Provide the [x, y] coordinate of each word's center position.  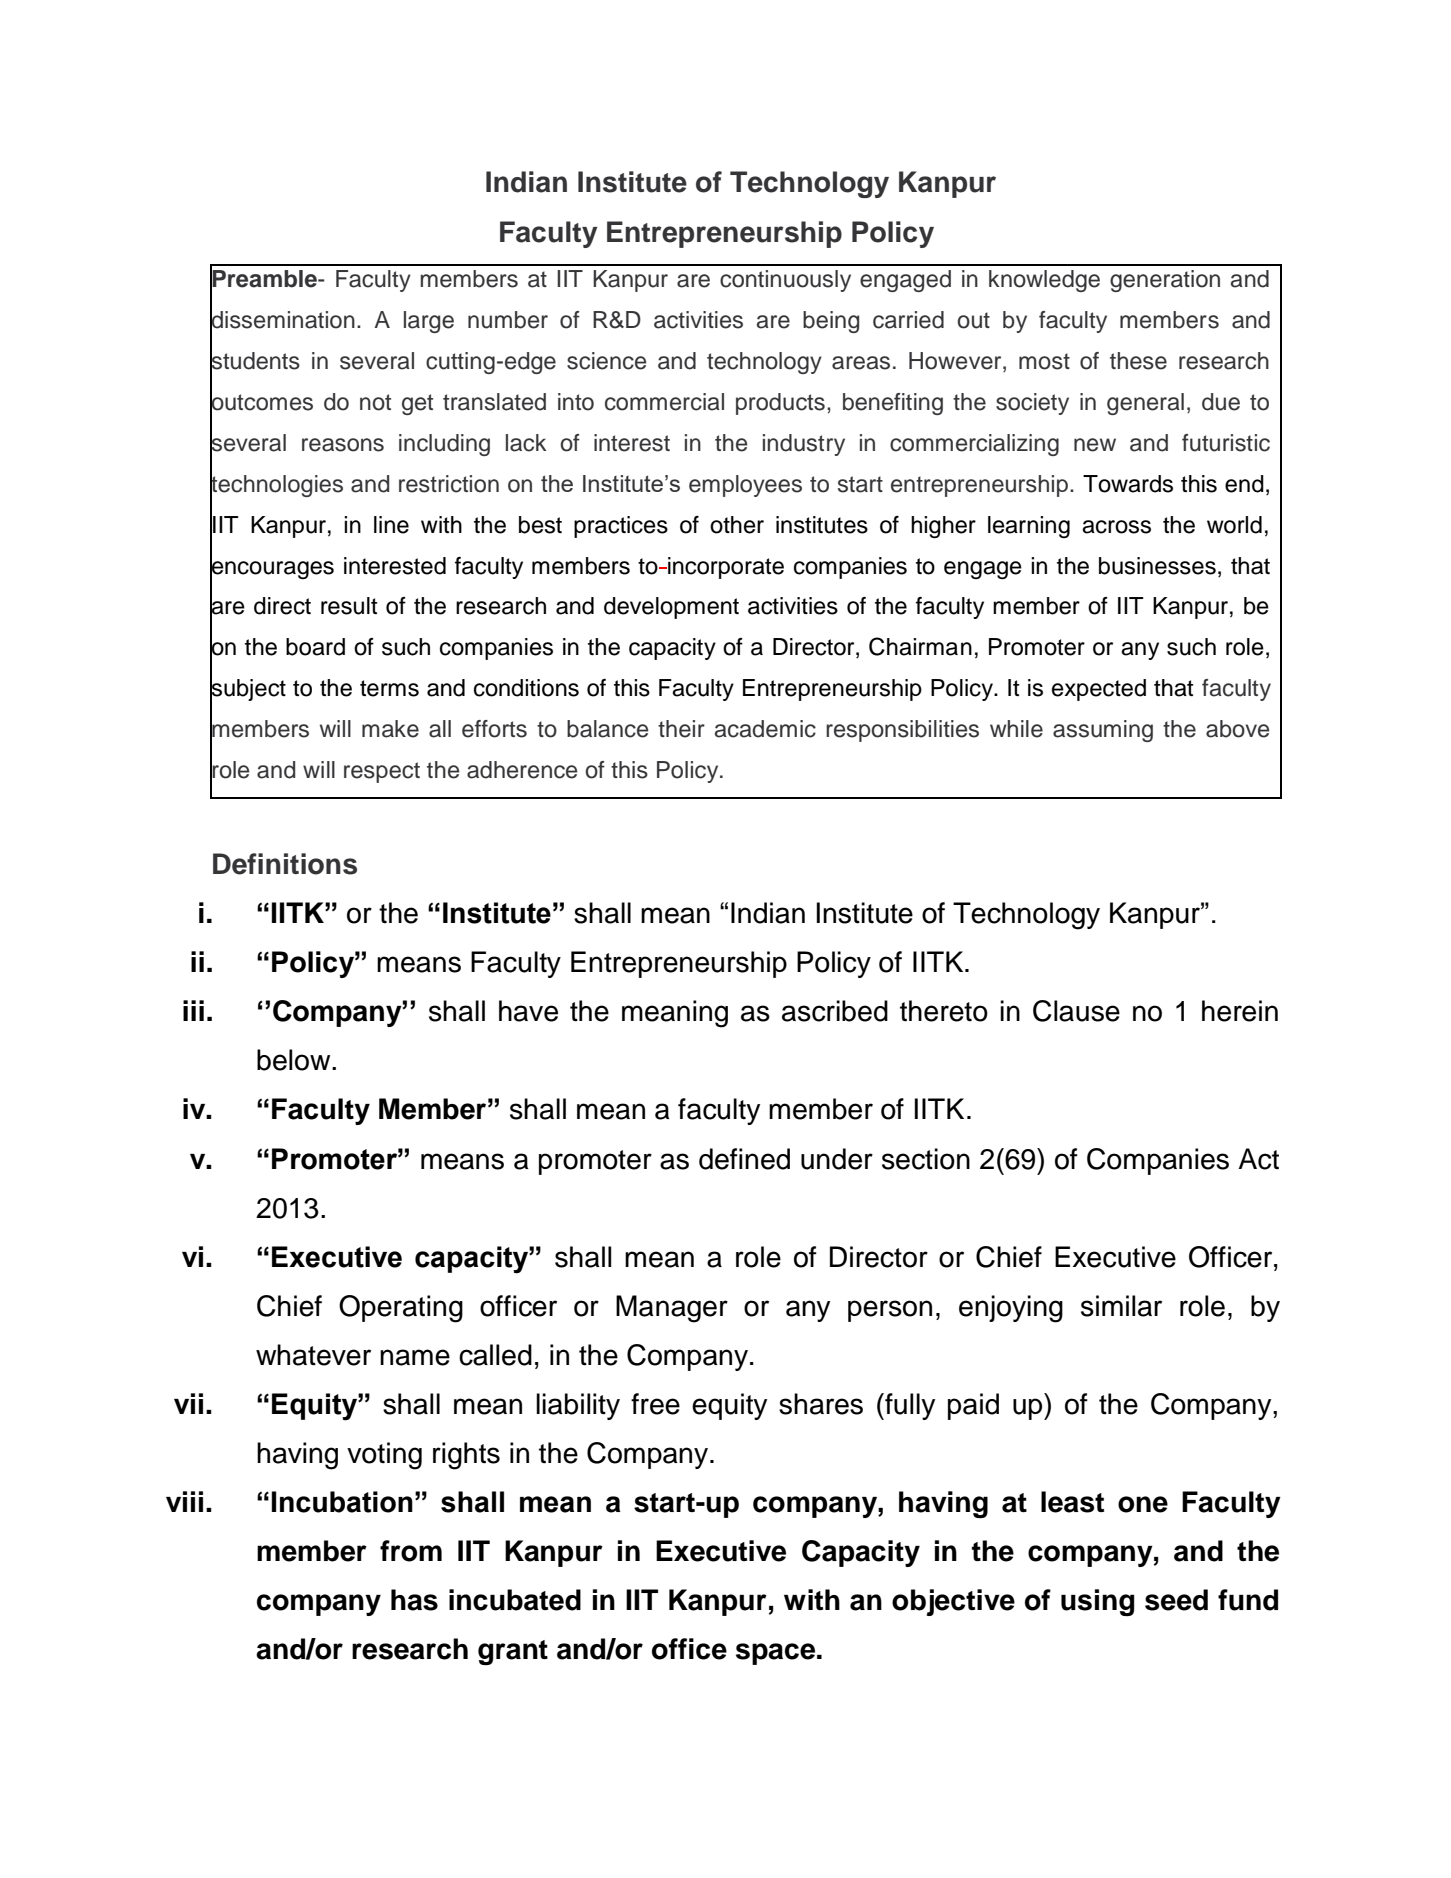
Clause [1076, 1011]
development [671, 608]
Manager [672, 1309]
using [1097, 1602]
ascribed [835, 1011]
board [315, 647]
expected [1099, 690]
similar [1121, 1306]
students [255, 361]
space [775, 1654]
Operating [401, 1309]
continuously [785, 281]
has [414, 1600]
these [1138, 361]
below [295, 1060]
